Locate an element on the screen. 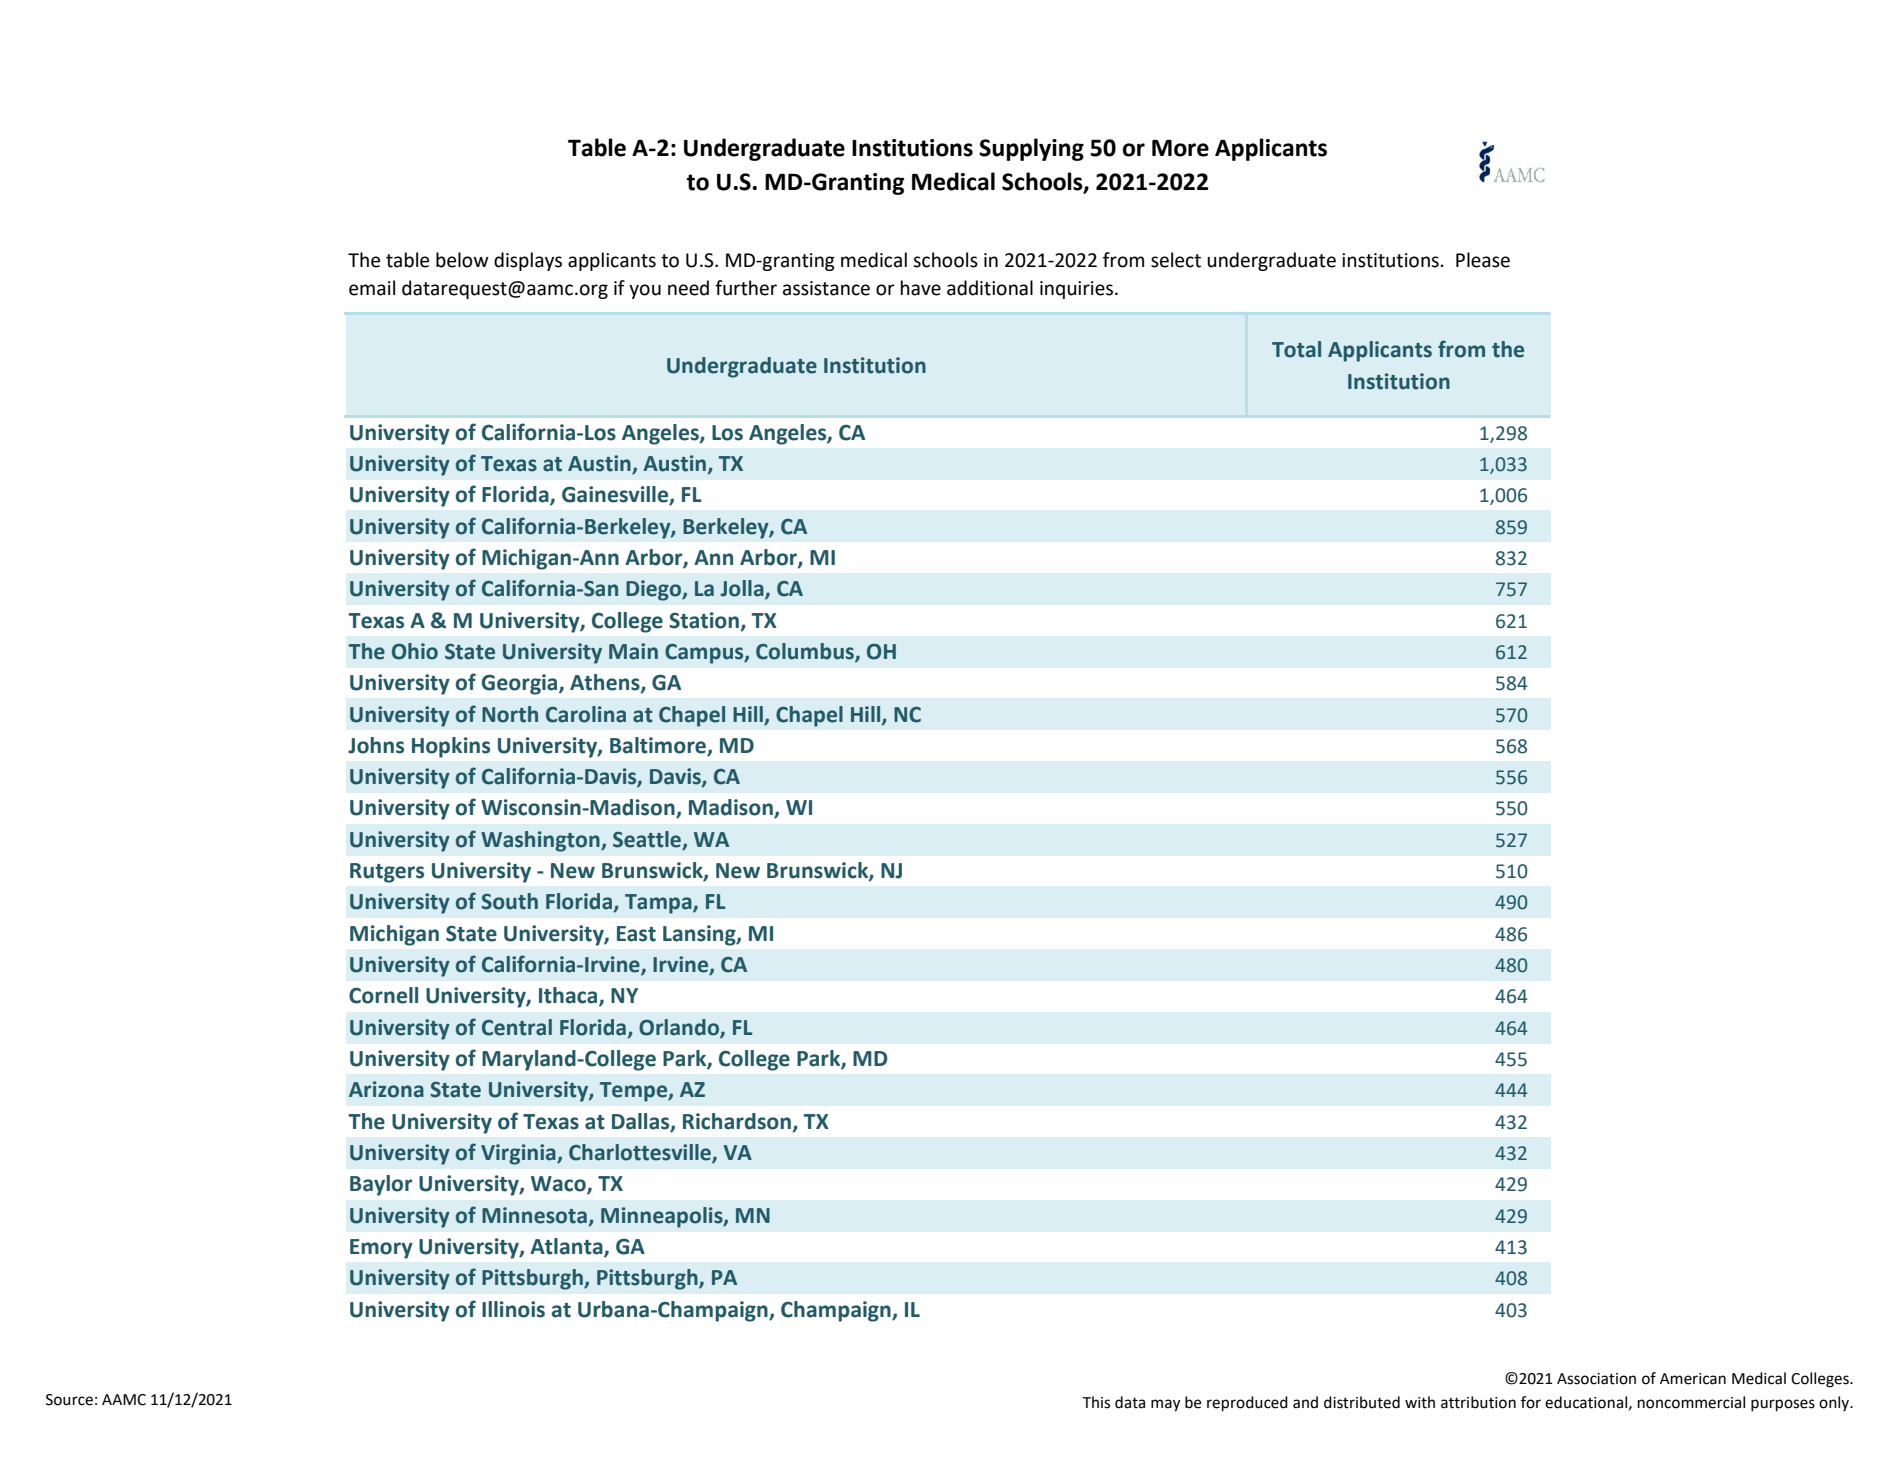  Station is located at coordinates (704, 620).
